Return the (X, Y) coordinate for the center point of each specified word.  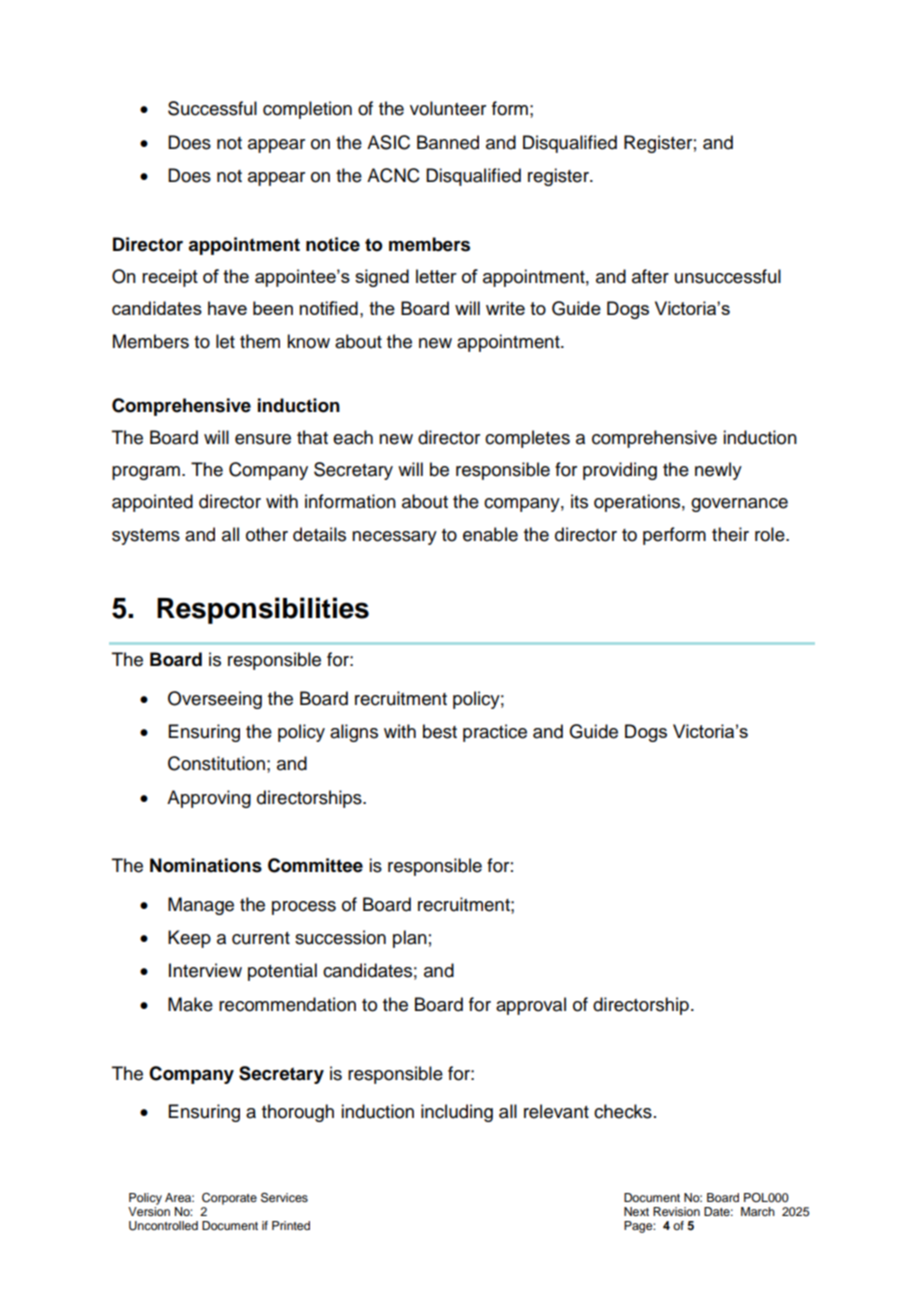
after (650, 276)
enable (490, 534)
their (730, 534)
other (267, 534)
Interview (205, 970)
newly (718, 471)
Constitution (216, 763)
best (440, 731)
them (260, 341)
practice (495, 733)
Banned (448, 142)
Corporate (229, 1199)
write (505, 308)
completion (307, 110)
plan (410, 939)
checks (623, 1111)
